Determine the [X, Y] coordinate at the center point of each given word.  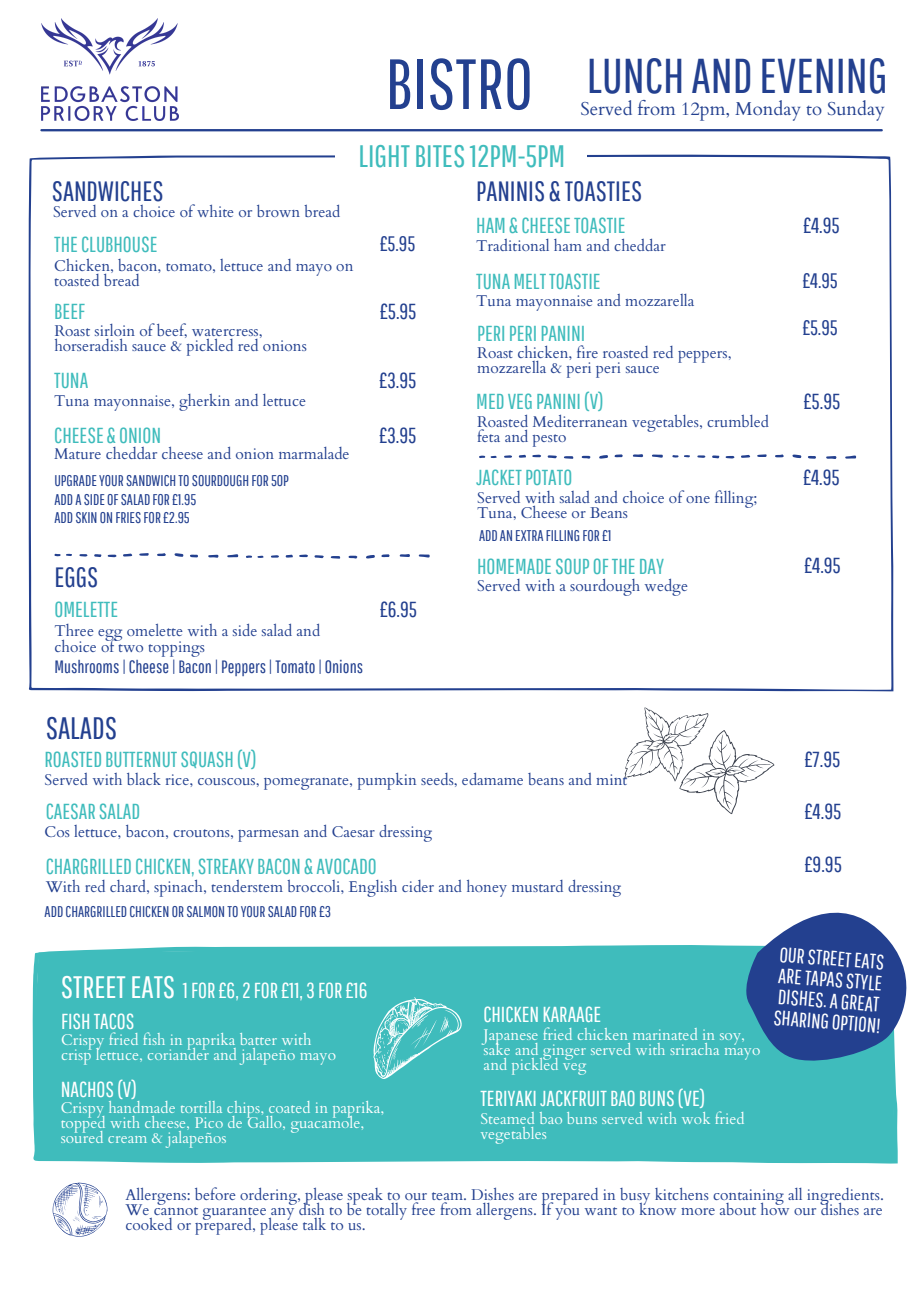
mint [613, 778]
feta [490, 434]
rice [178, 779]
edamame [492, 779]
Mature [77, 453]
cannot [176, 1209]
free [423, 1208]
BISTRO [460, 84]
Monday [767, 110]
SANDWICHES [108, 191]
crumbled [738, 421]
